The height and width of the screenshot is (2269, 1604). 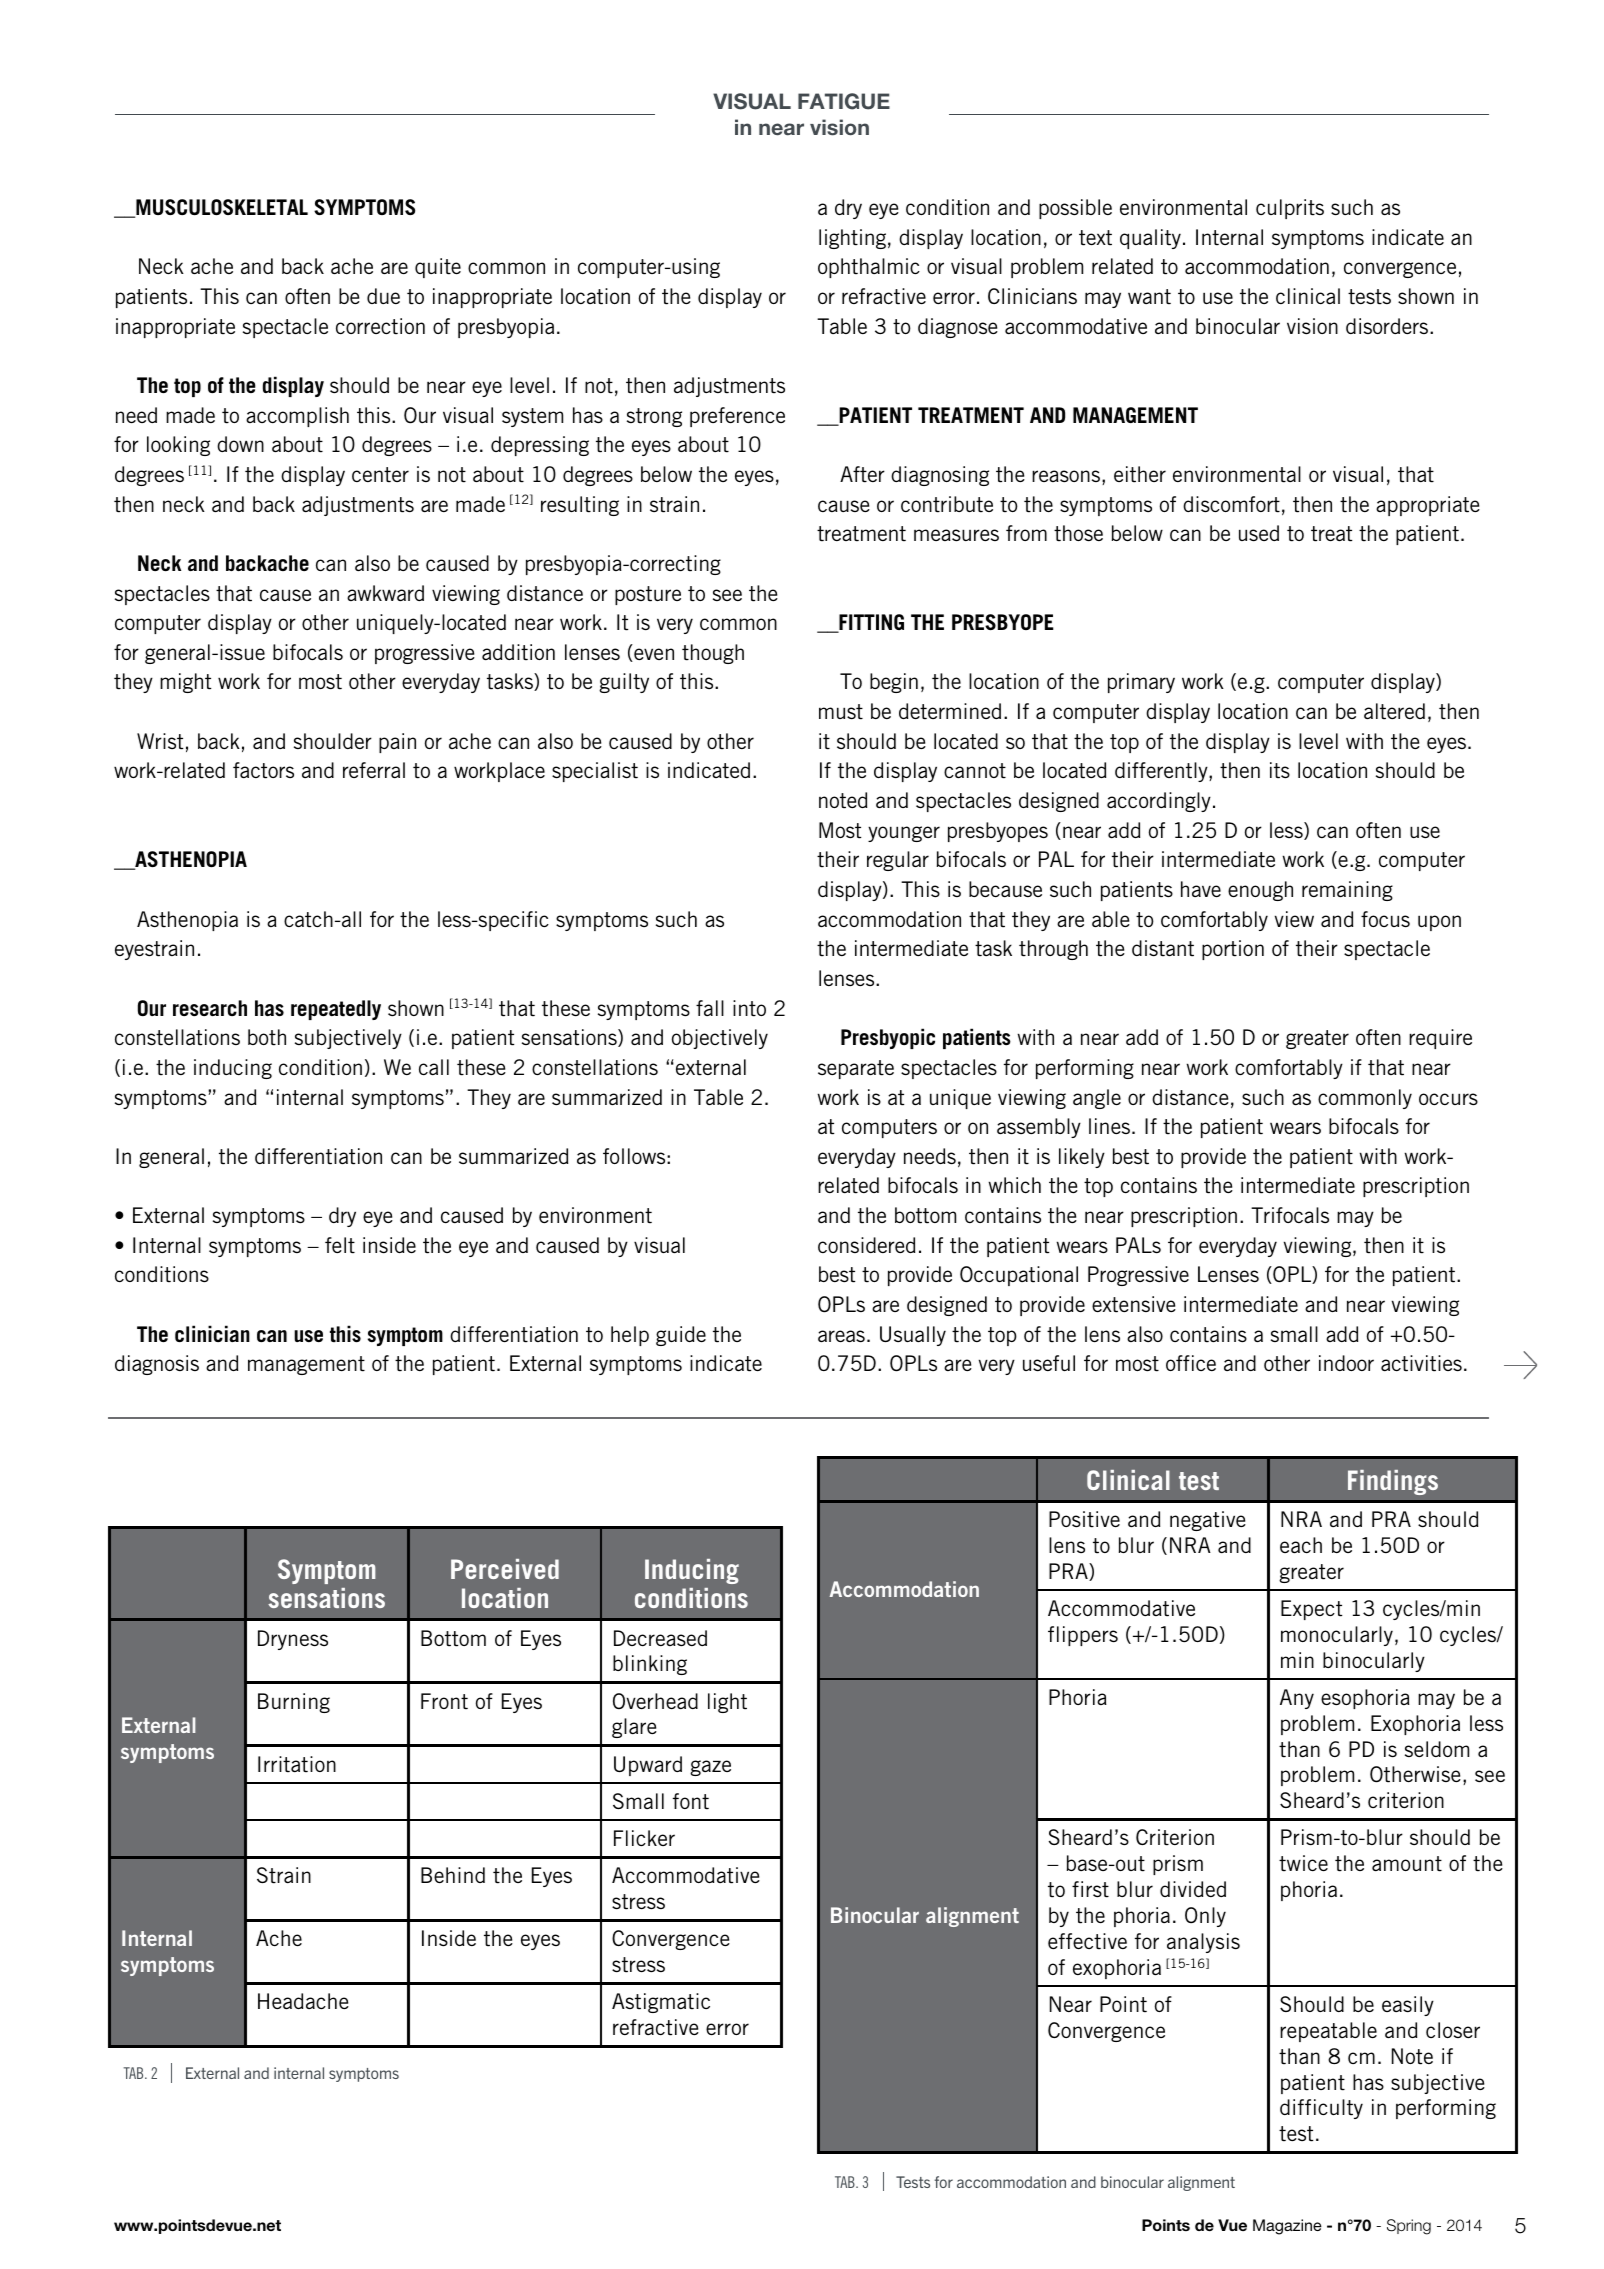 I want to click on After, so click(x=862, y=474).
